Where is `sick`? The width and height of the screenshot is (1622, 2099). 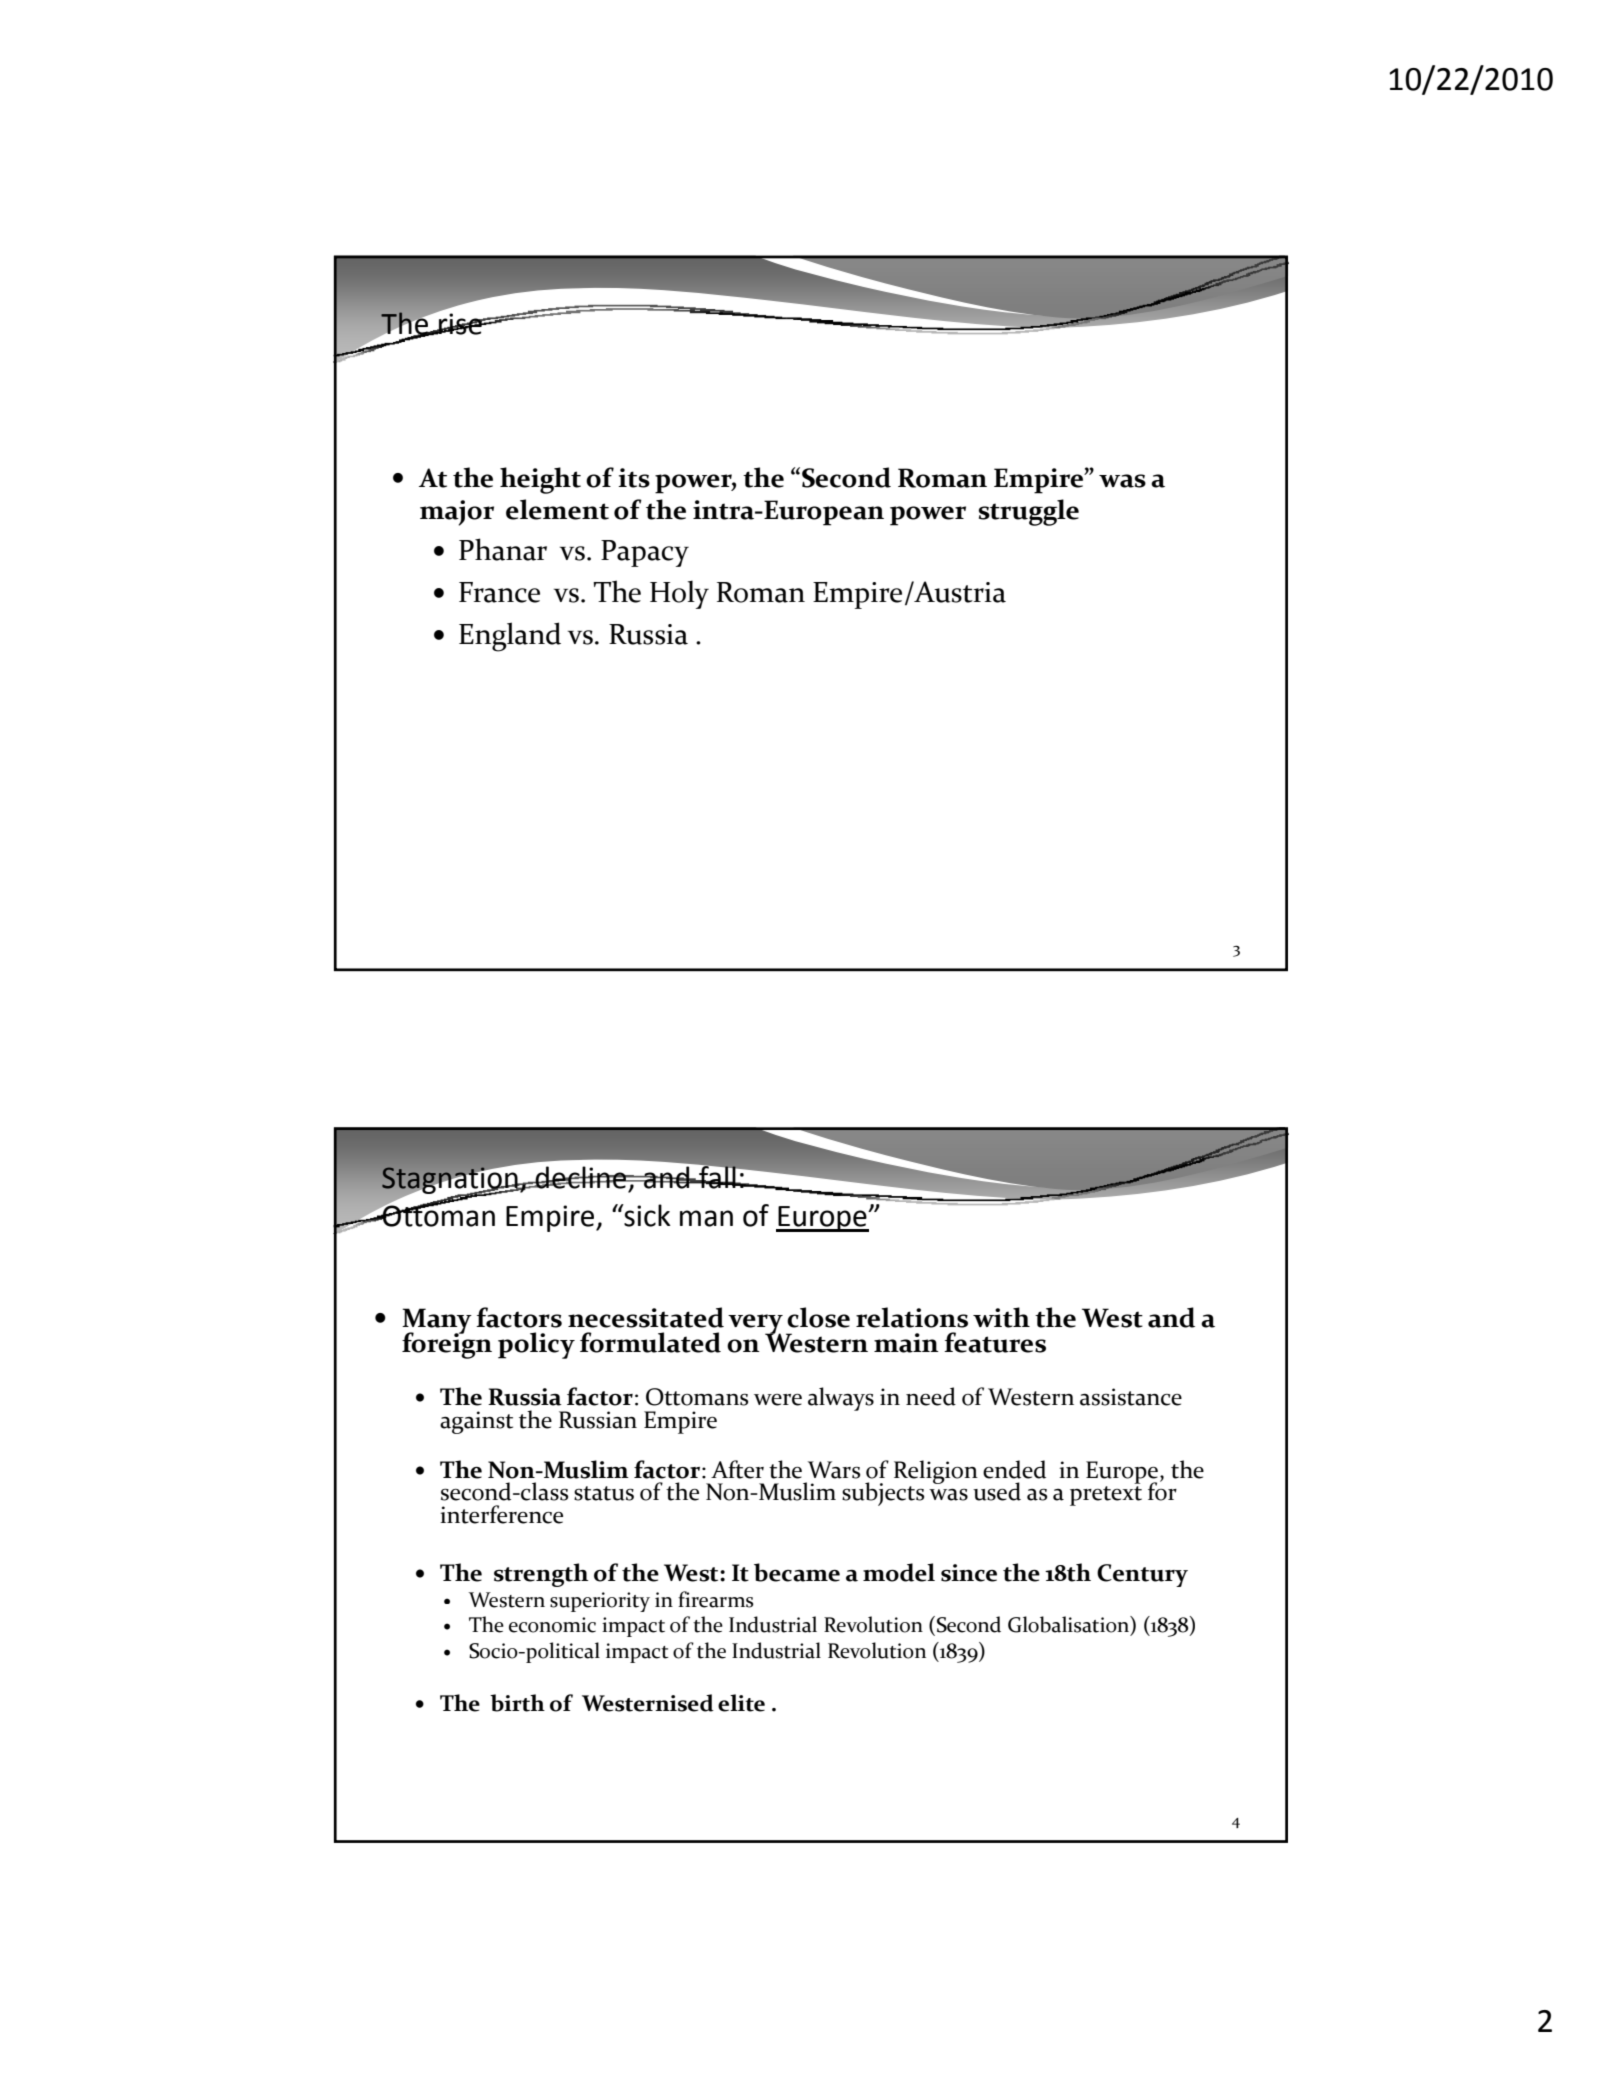 sick is located at coordinates (646, 1215).
